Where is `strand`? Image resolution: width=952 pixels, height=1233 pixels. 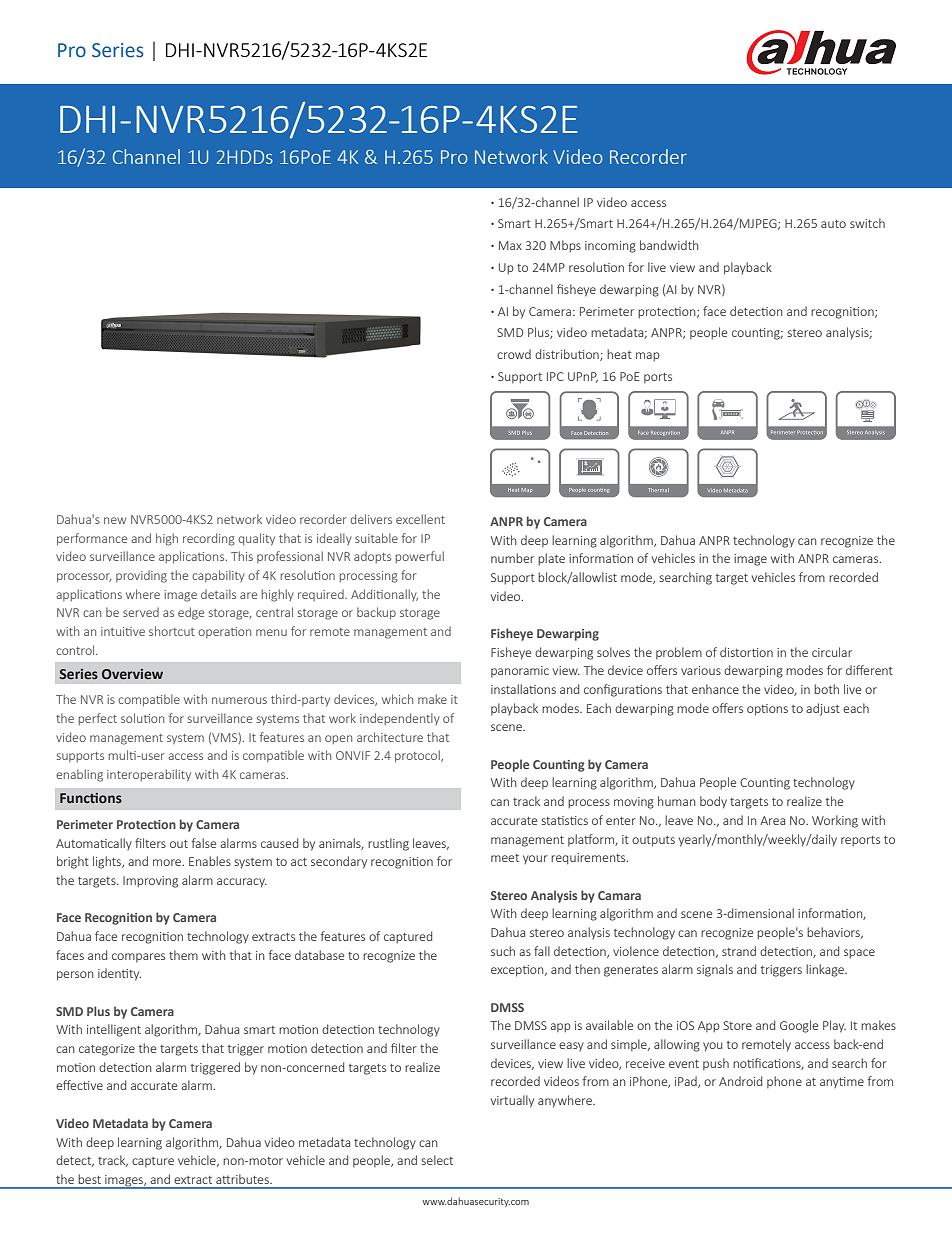 strand is located at coordinates (739, 951).
